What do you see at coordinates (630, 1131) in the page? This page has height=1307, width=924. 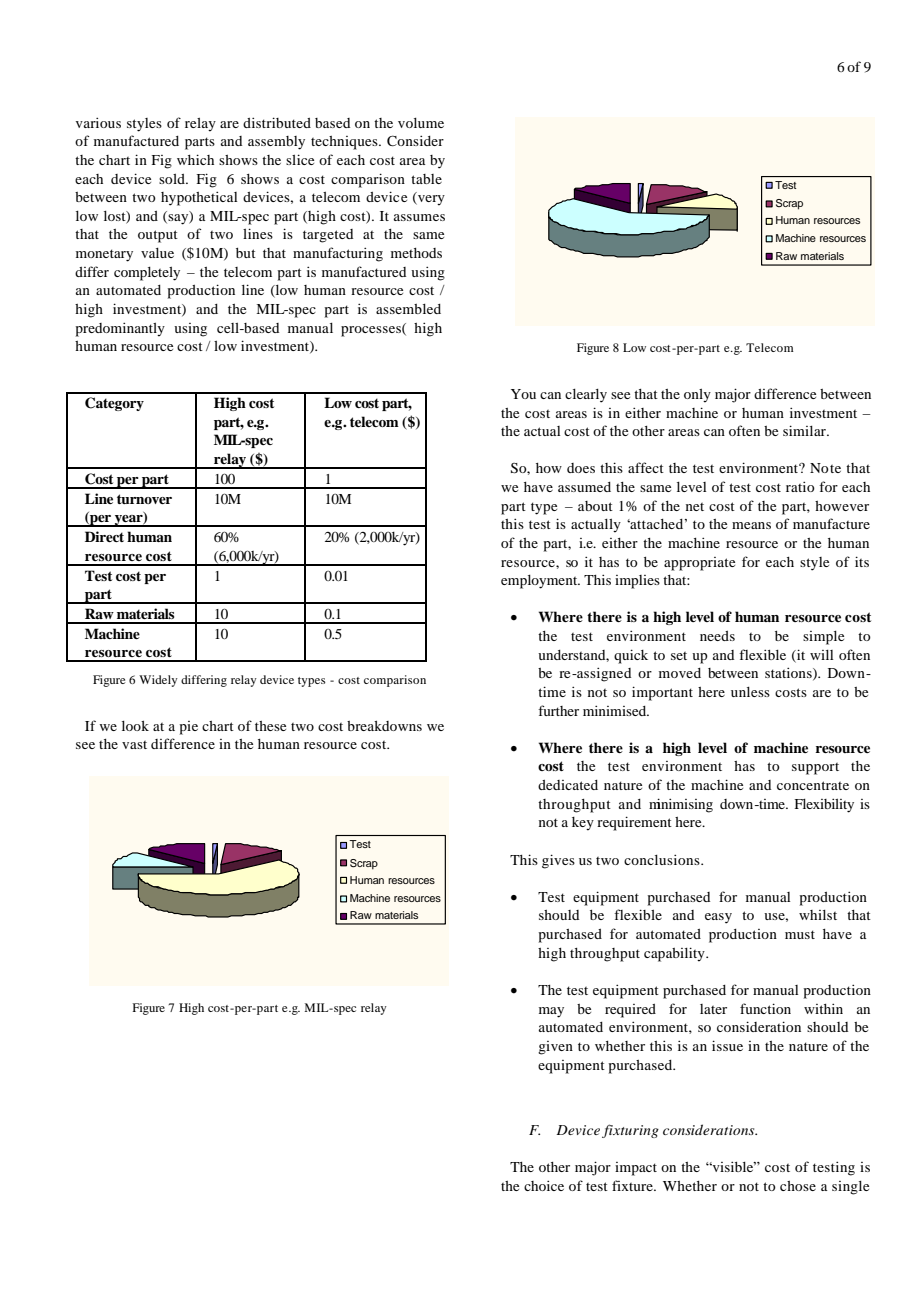 I see `fixturing` at bounding box center [630, 1131].
